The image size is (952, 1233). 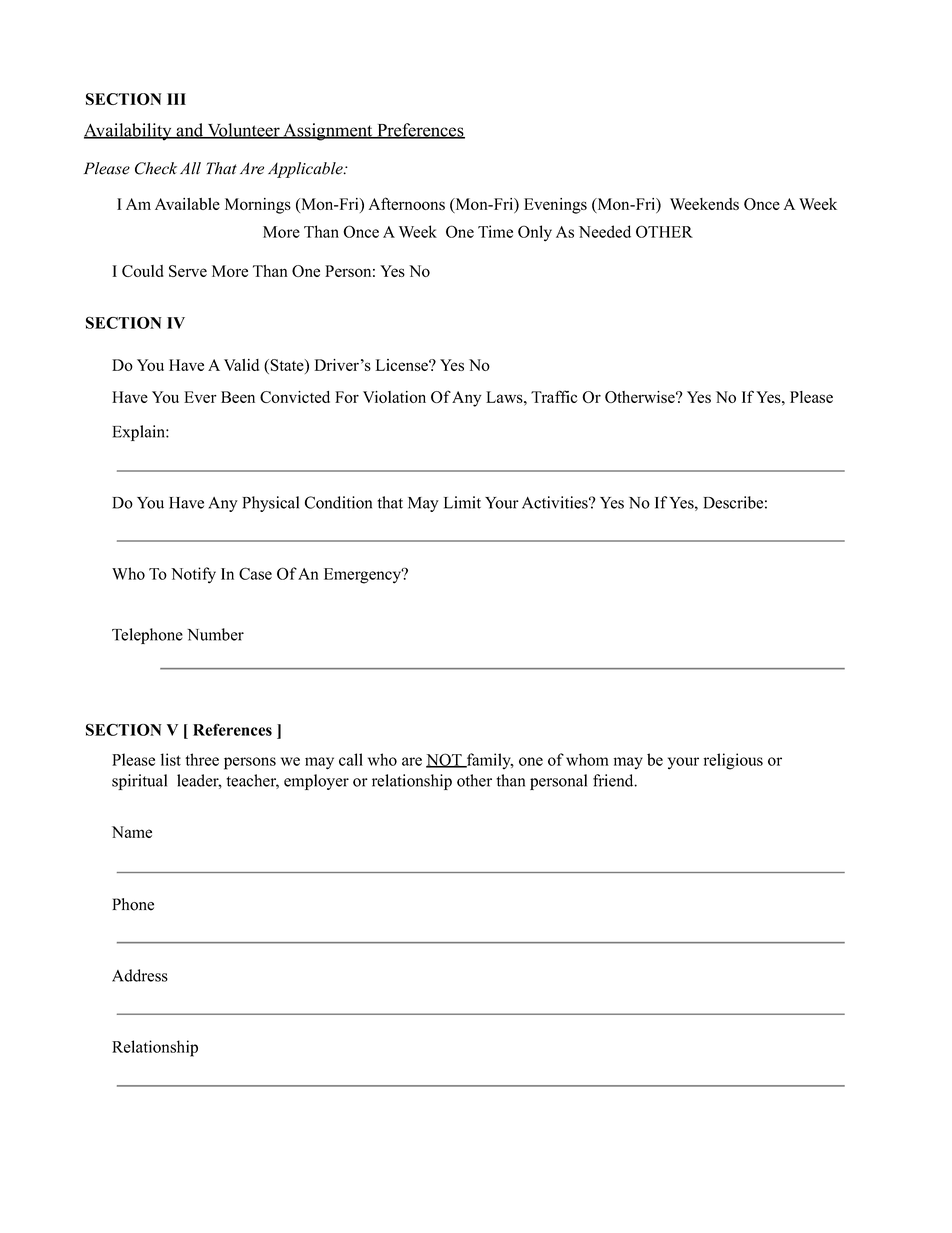 I want to click on Assignment, so click(x=328, y=132).
